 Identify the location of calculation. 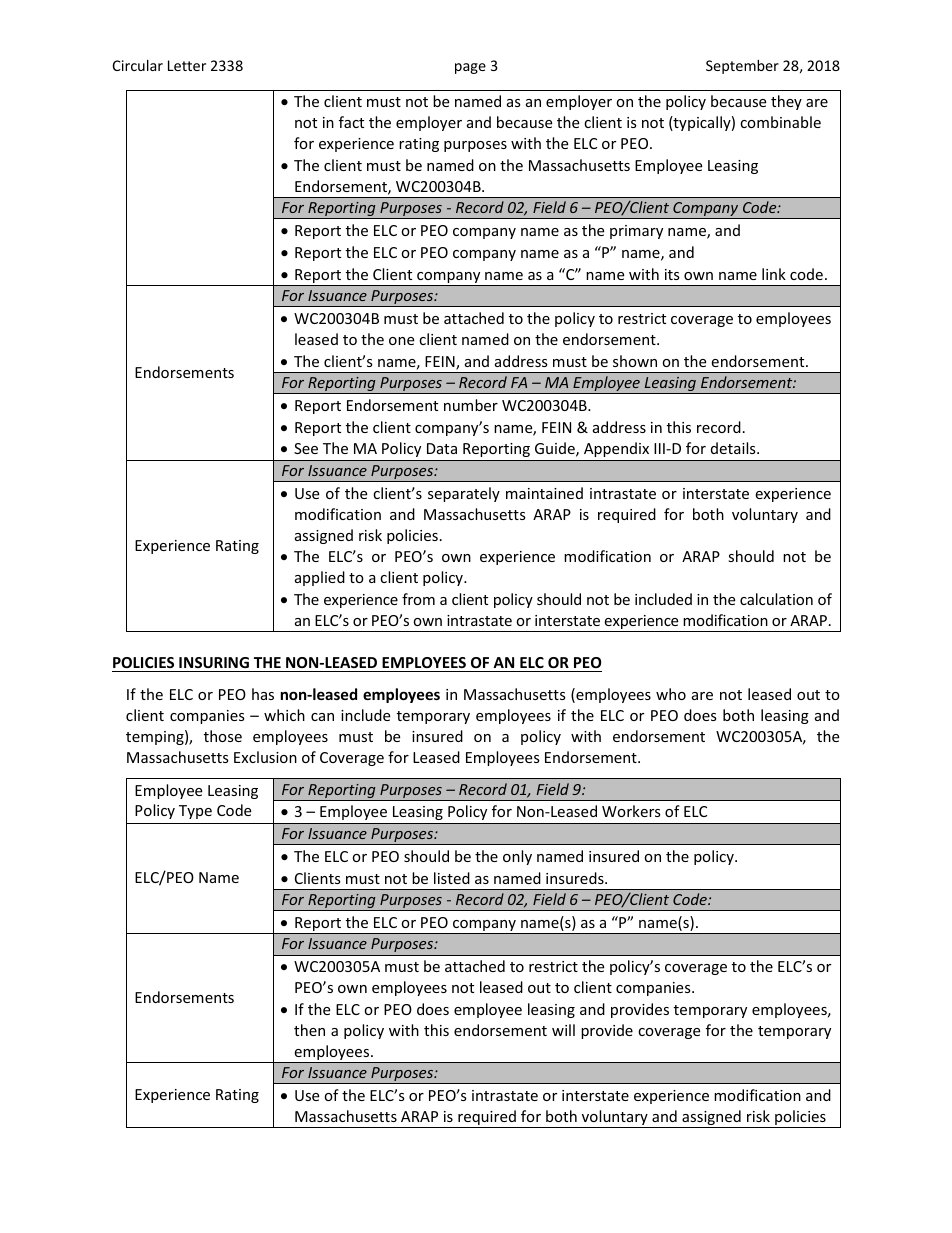
(776, 599).
